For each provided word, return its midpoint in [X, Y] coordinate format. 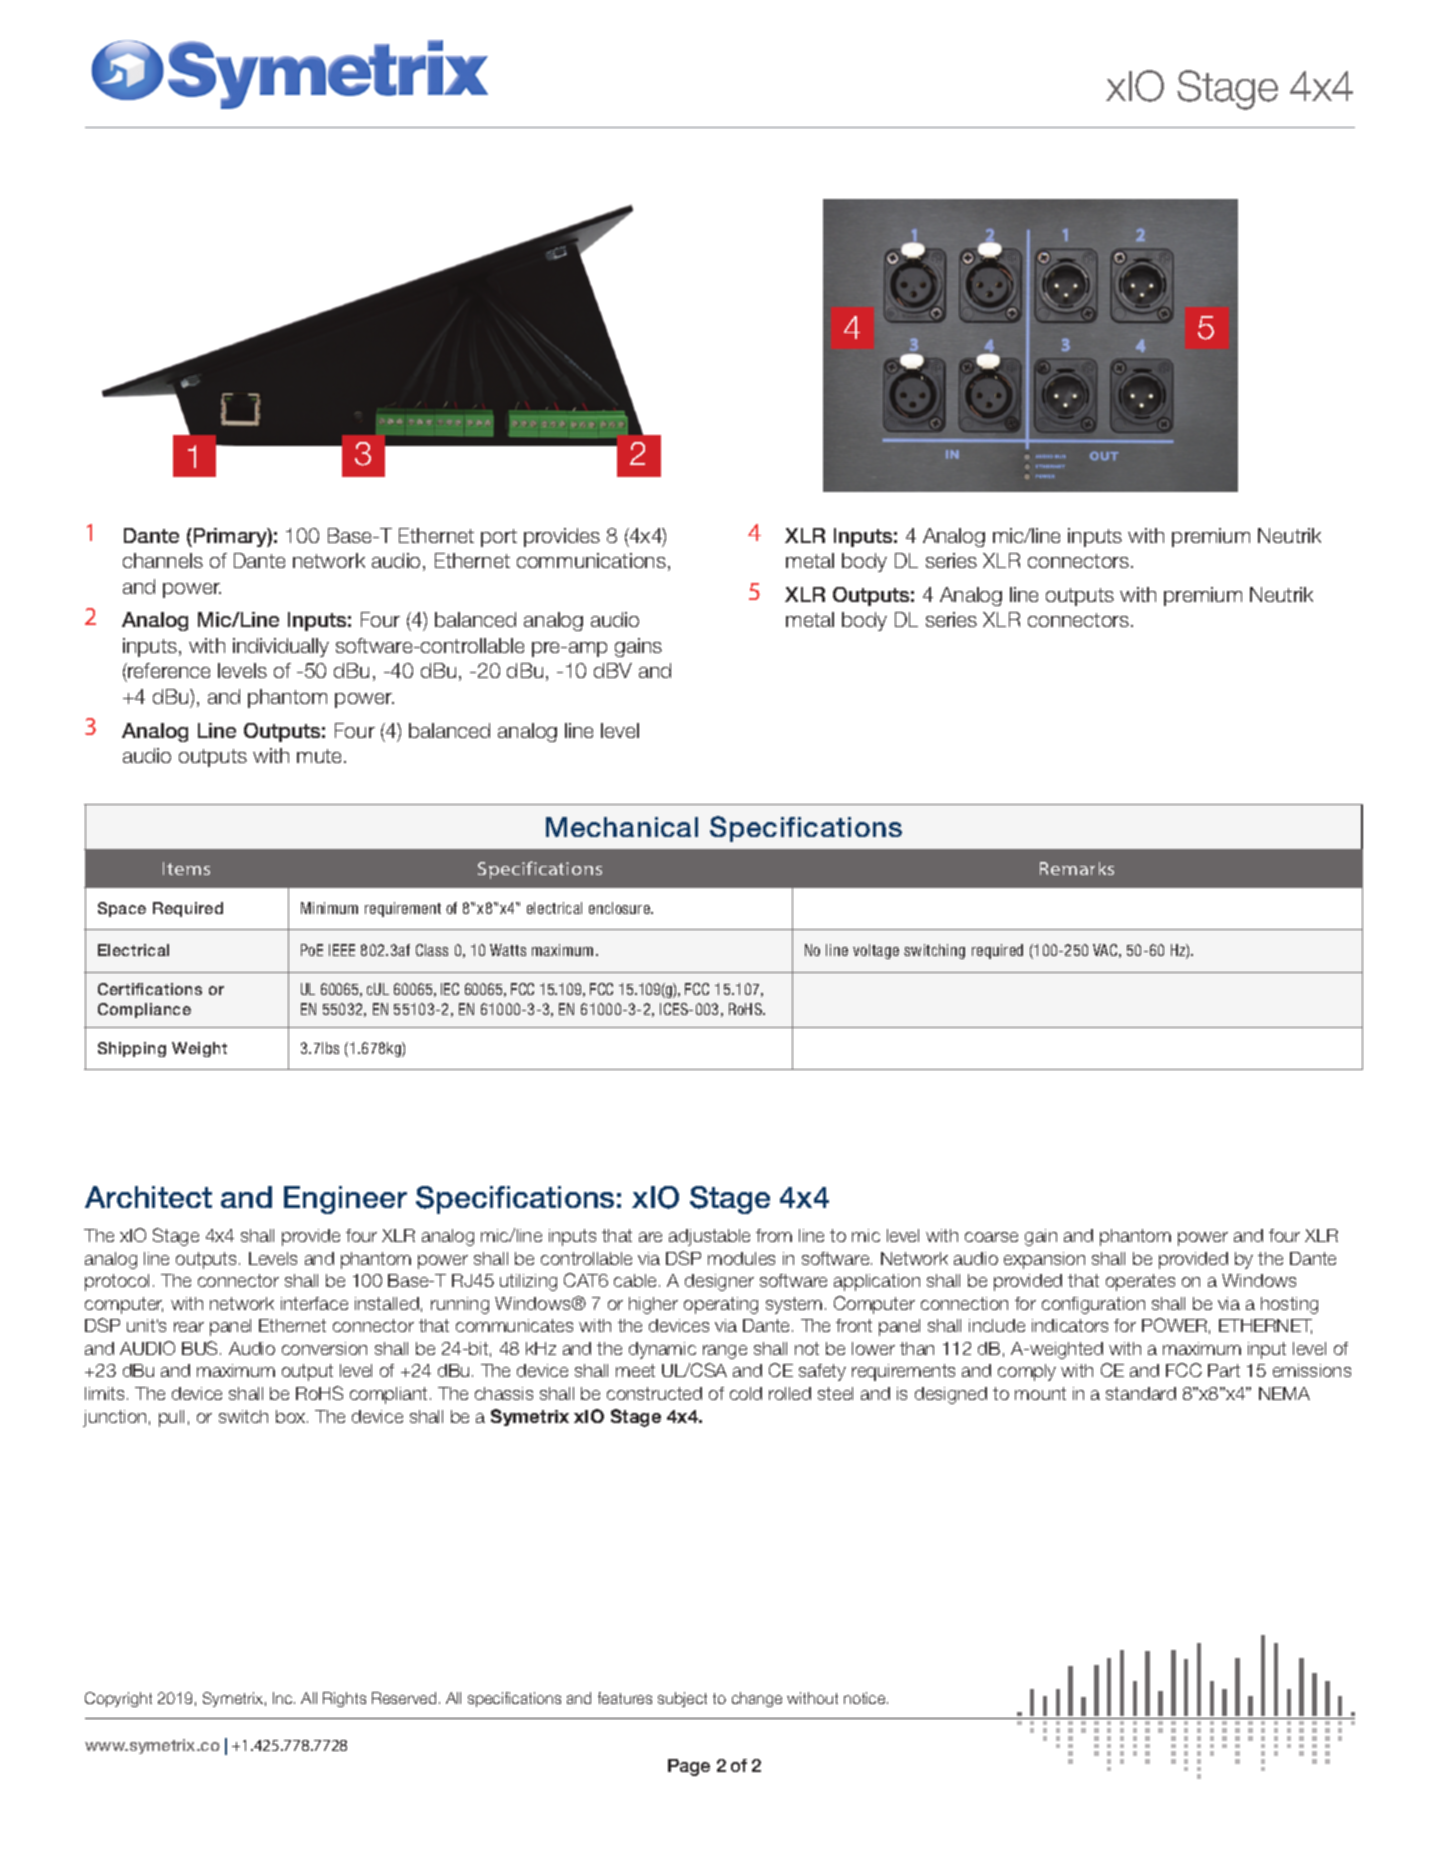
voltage [876, 951]
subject [682, 1699]
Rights [344, 1699]
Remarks [1077, 868]
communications [591, 560]
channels [163, 560]
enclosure [620, 908]
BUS [201, 1348]
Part [1224, 1370]
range [725, 1352]
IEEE [342, 950]
